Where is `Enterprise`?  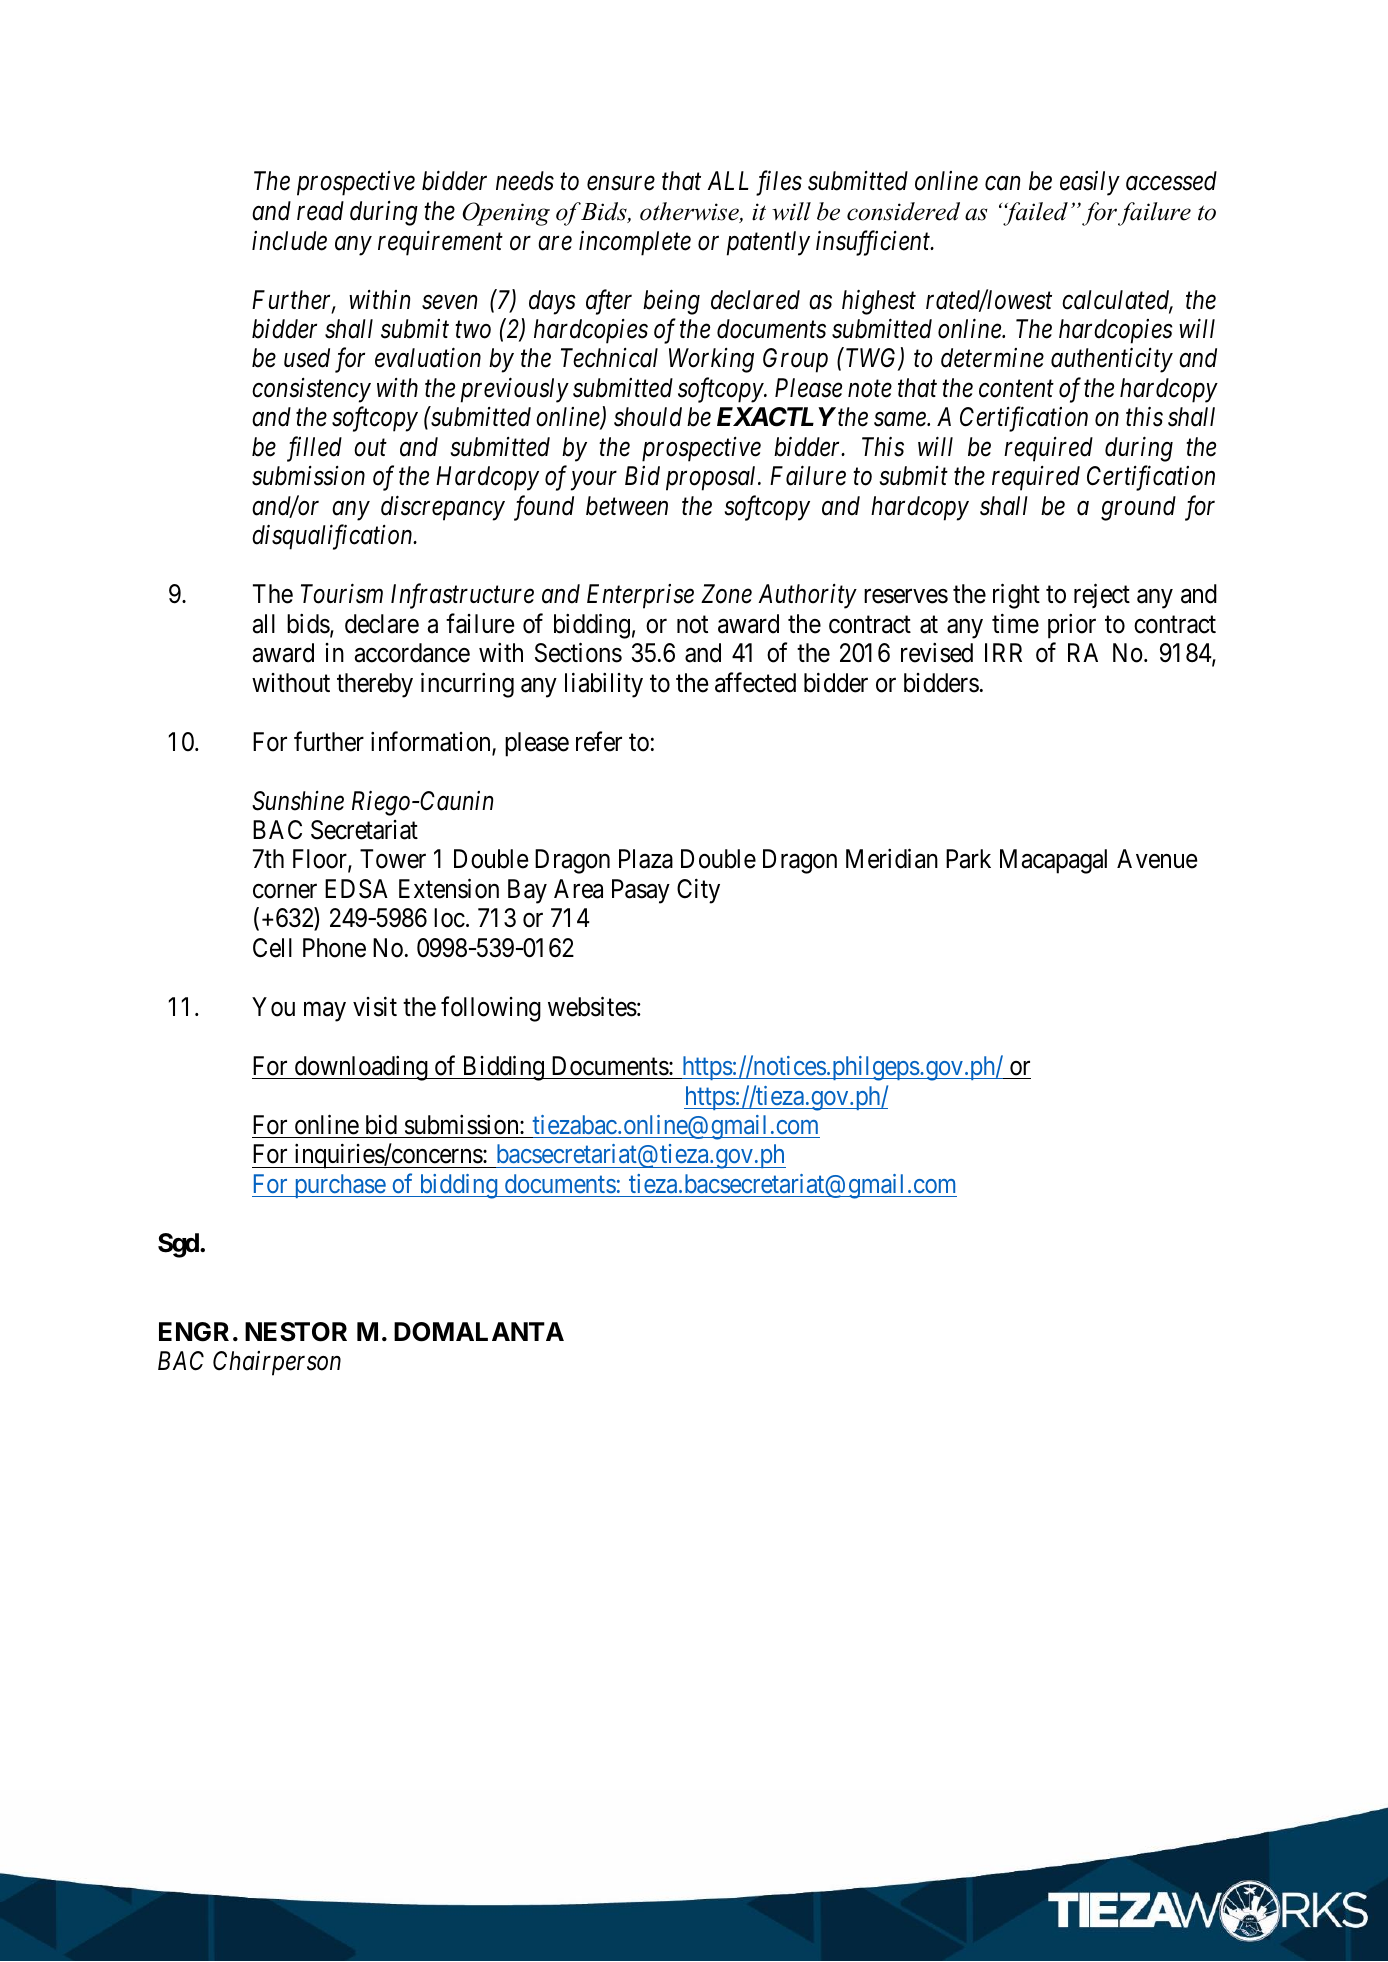
Enterprise is located at coordinates (640, 597).
